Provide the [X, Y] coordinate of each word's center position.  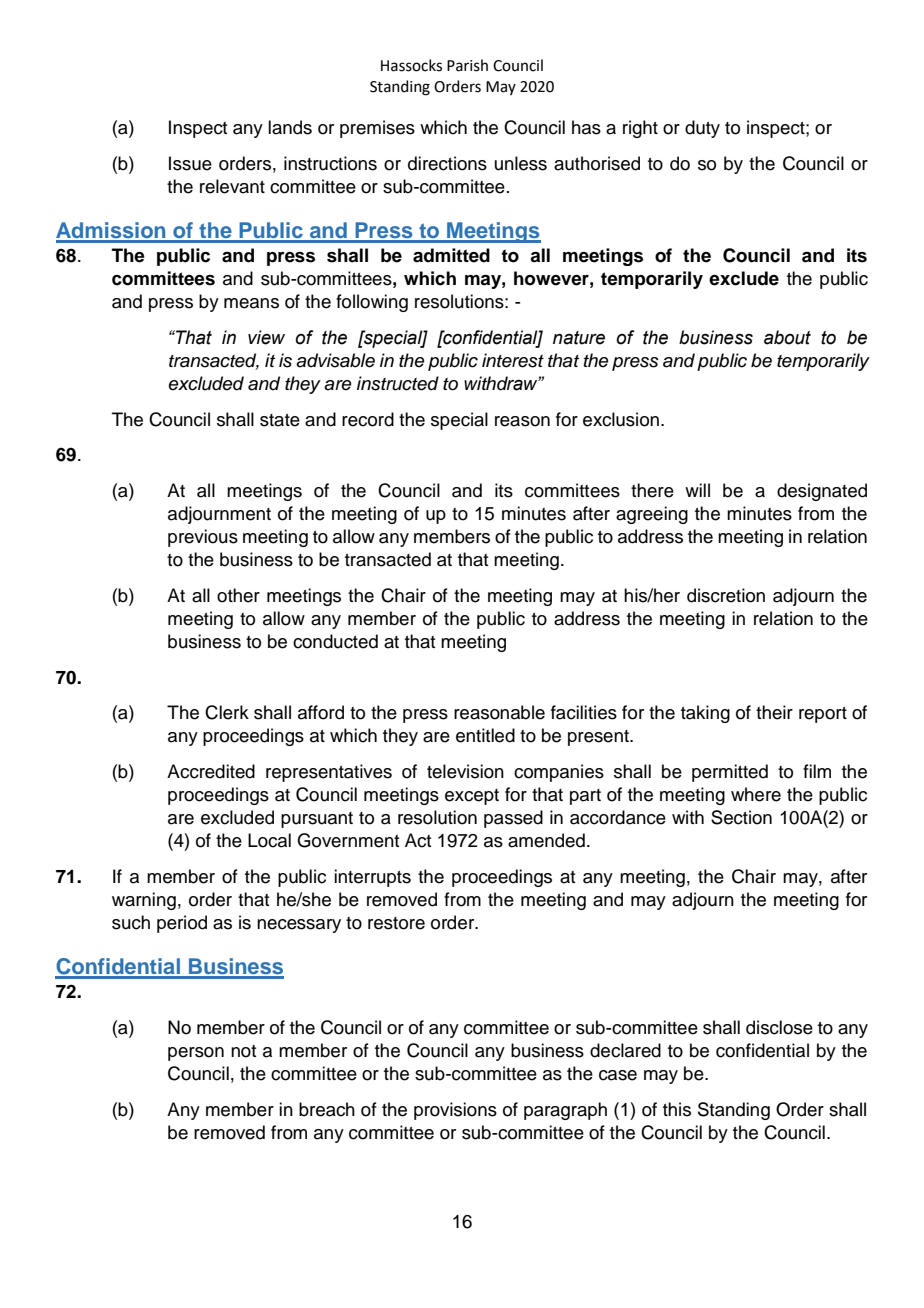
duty [702, 129]
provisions [455, 1111]
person [196, 1054]
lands [290, 127]
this [677, 1109]
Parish [467, 65]
